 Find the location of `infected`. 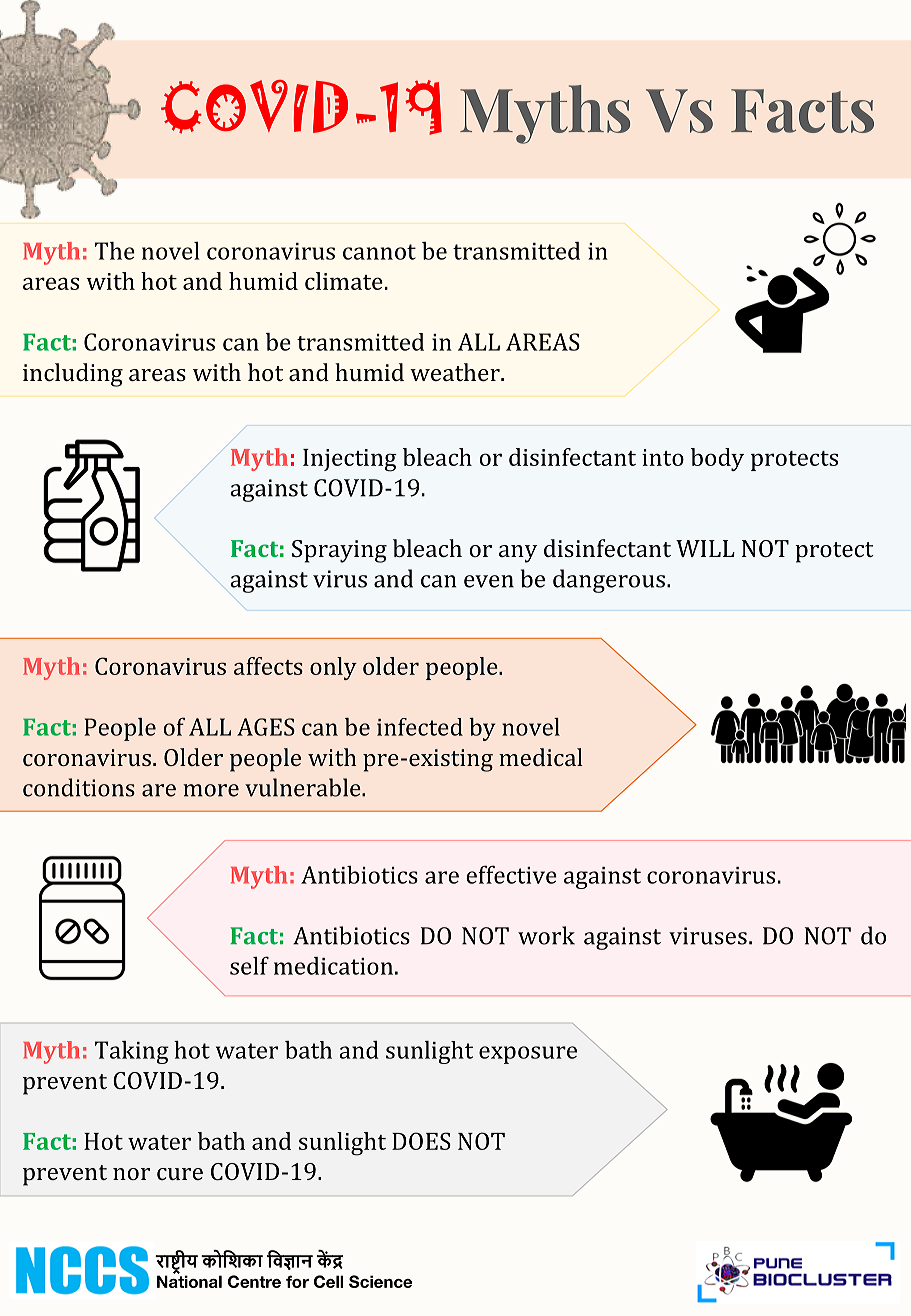

infected is located at coordinates (420, 727).
